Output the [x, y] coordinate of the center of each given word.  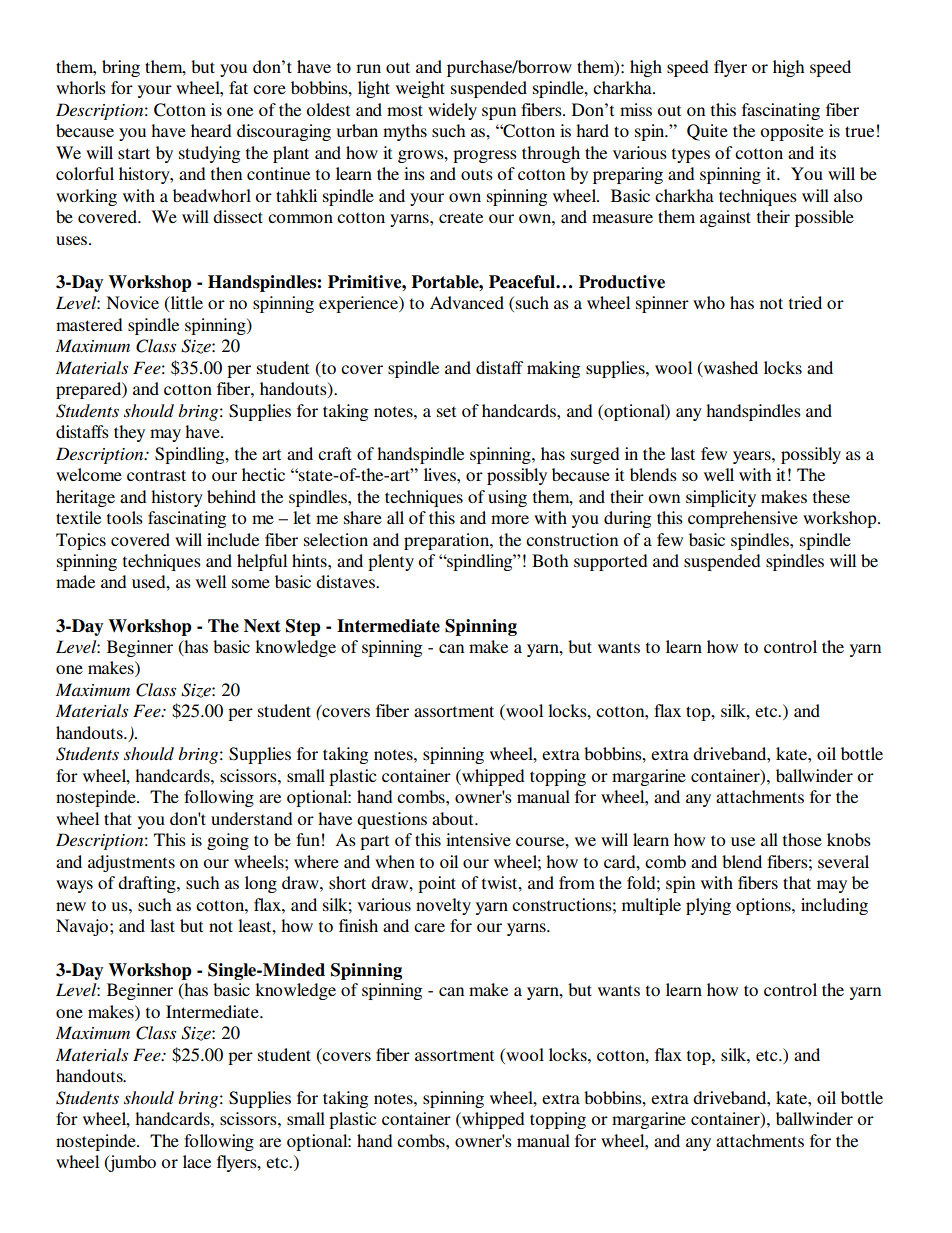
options [764, 906]
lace [197, 1161]
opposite [792, 132]
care [429, 927]
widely [452, 111]
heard [211, 130]
